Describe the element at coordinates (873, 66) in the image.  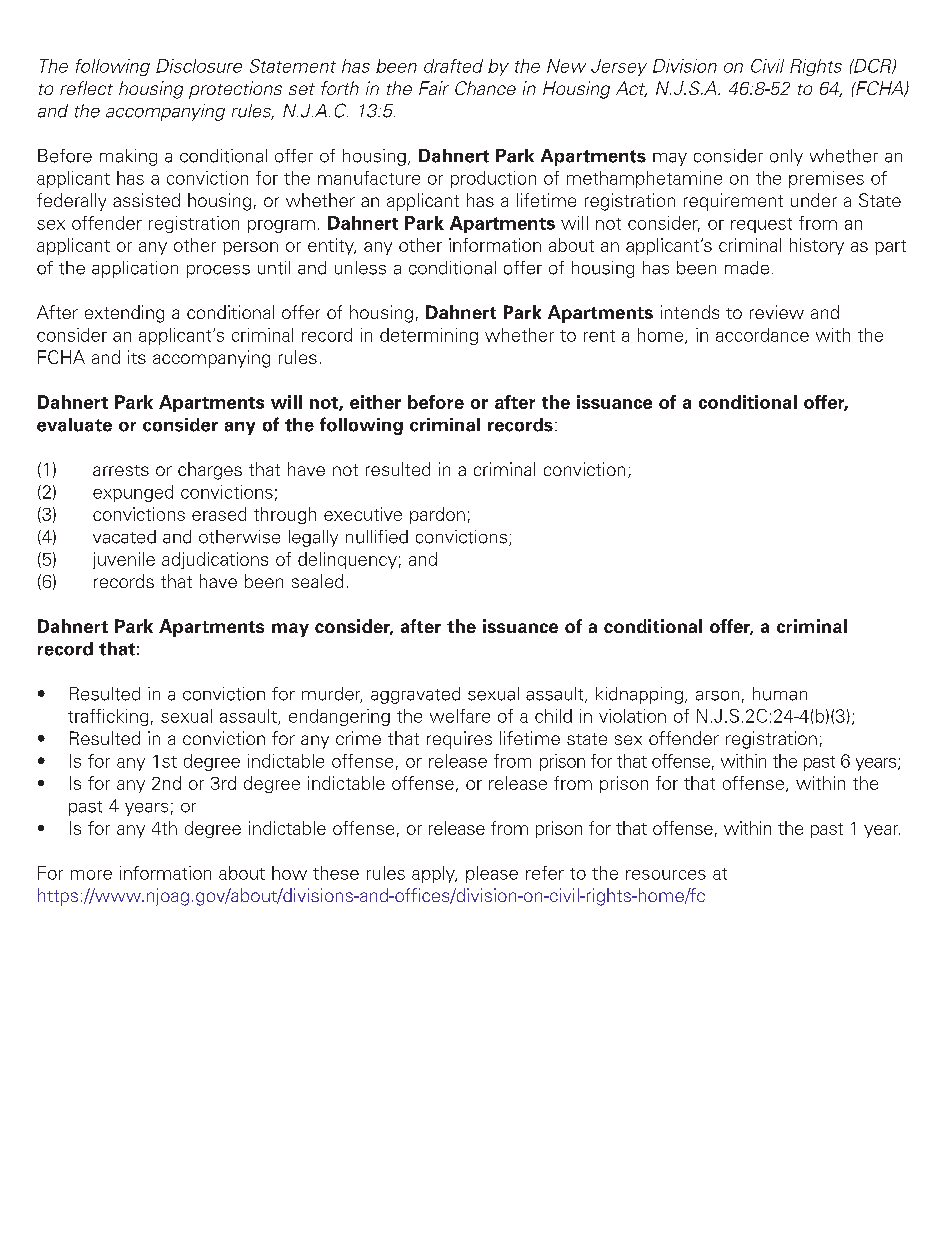
I see `DCR` at that location.
